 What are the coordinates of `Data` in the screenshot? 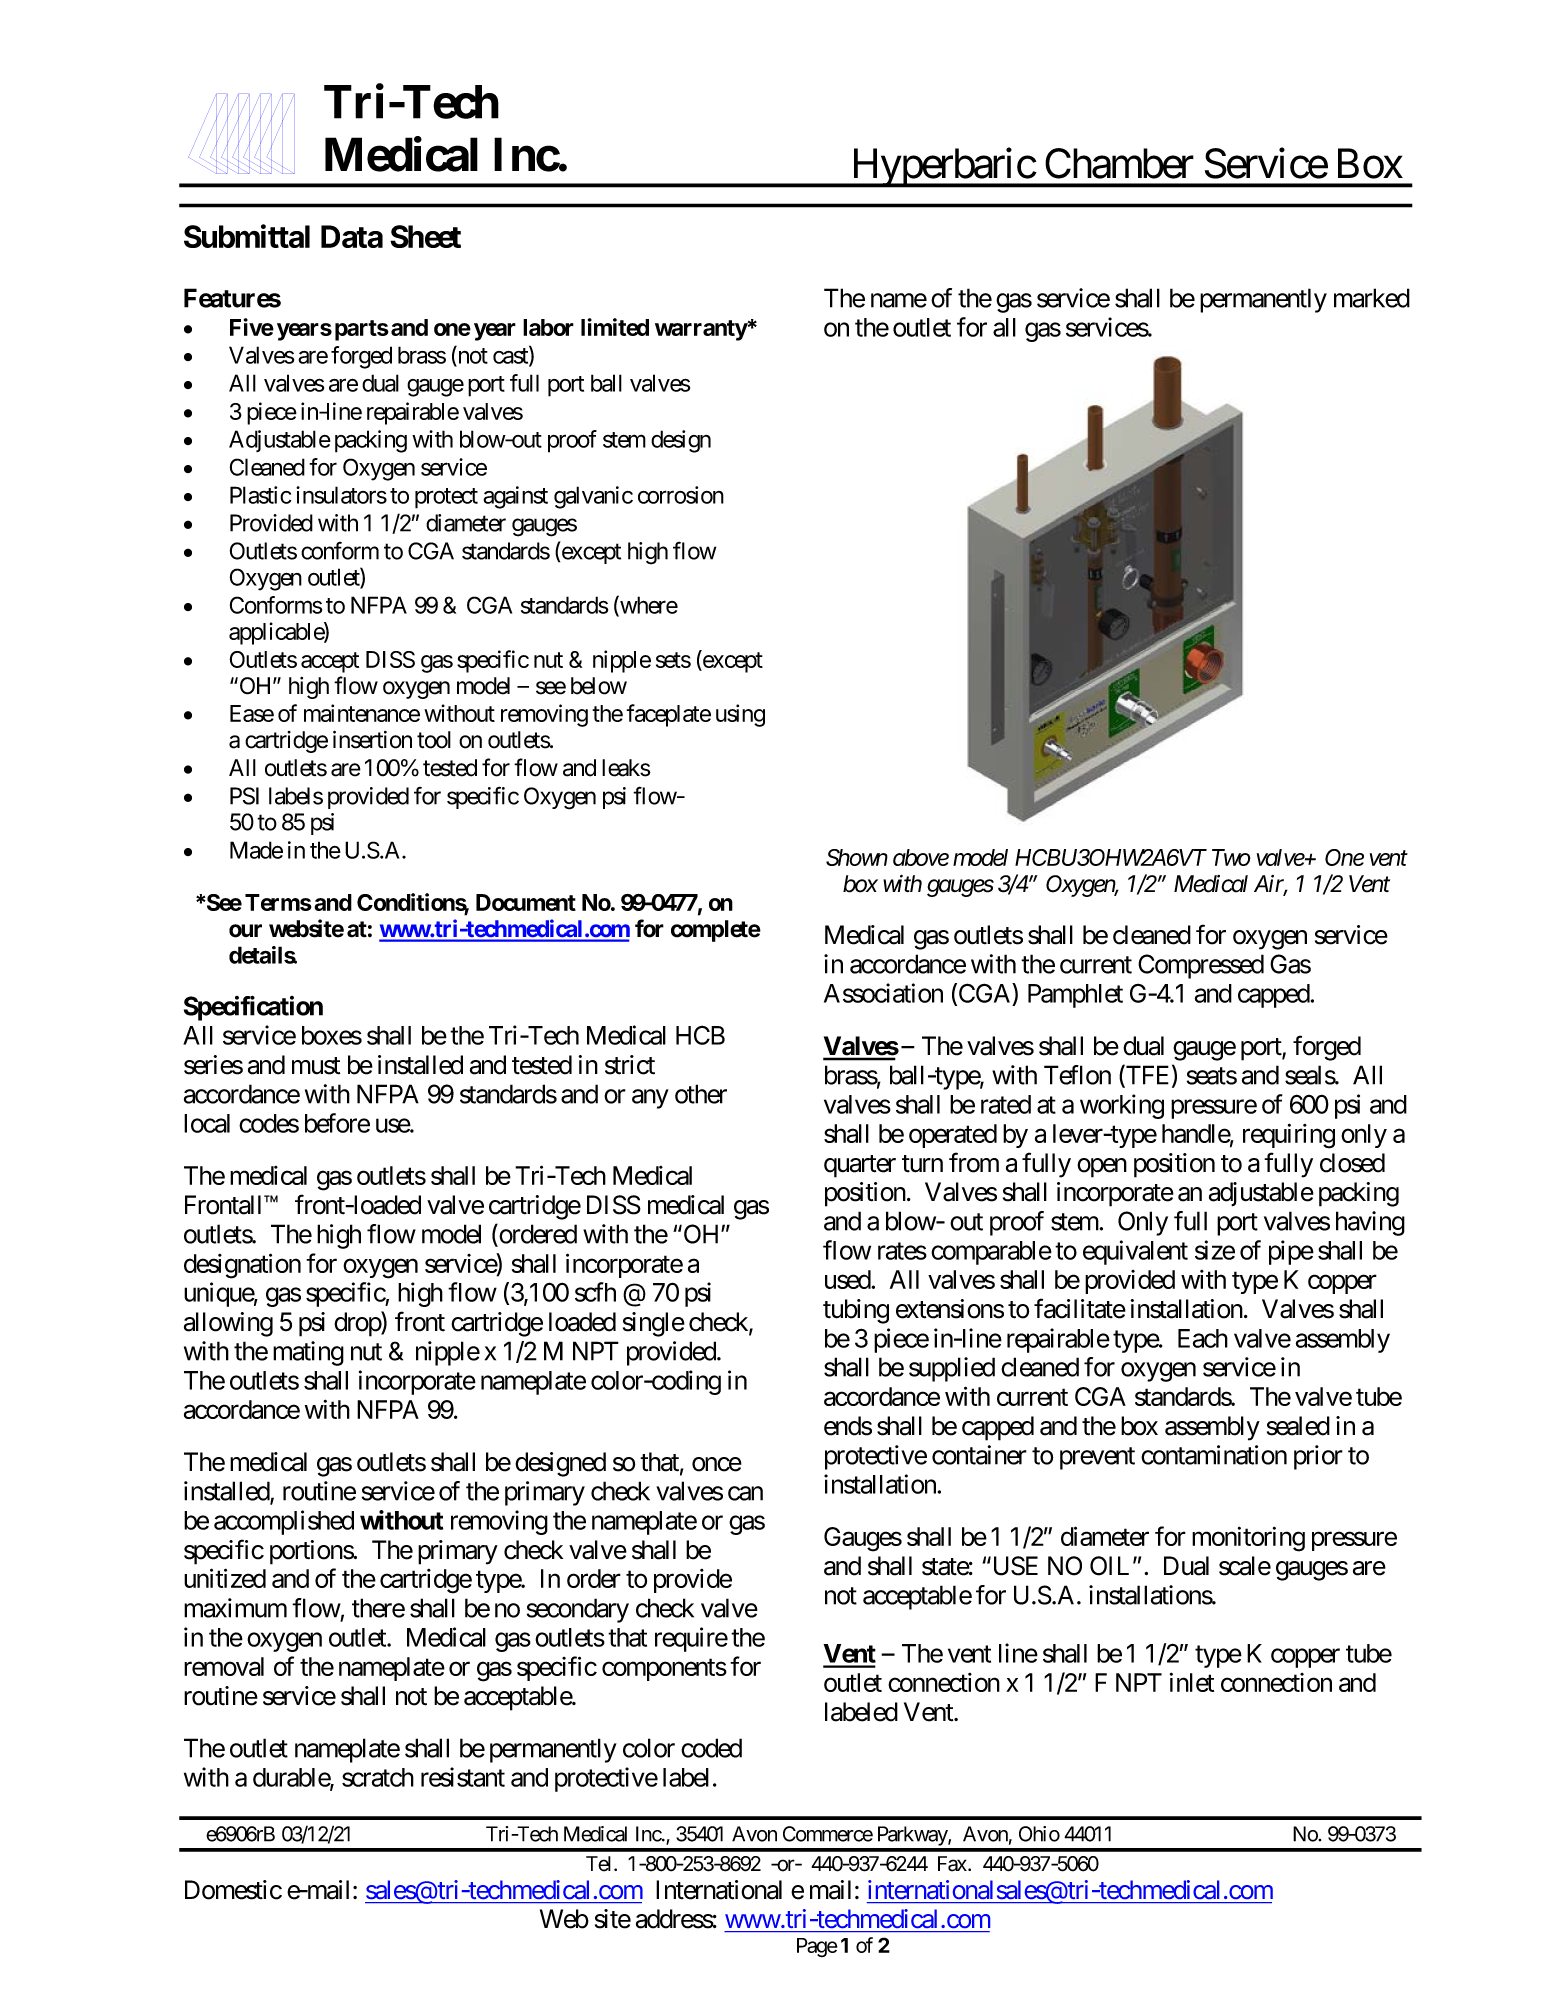 It's located at (352, 236).
